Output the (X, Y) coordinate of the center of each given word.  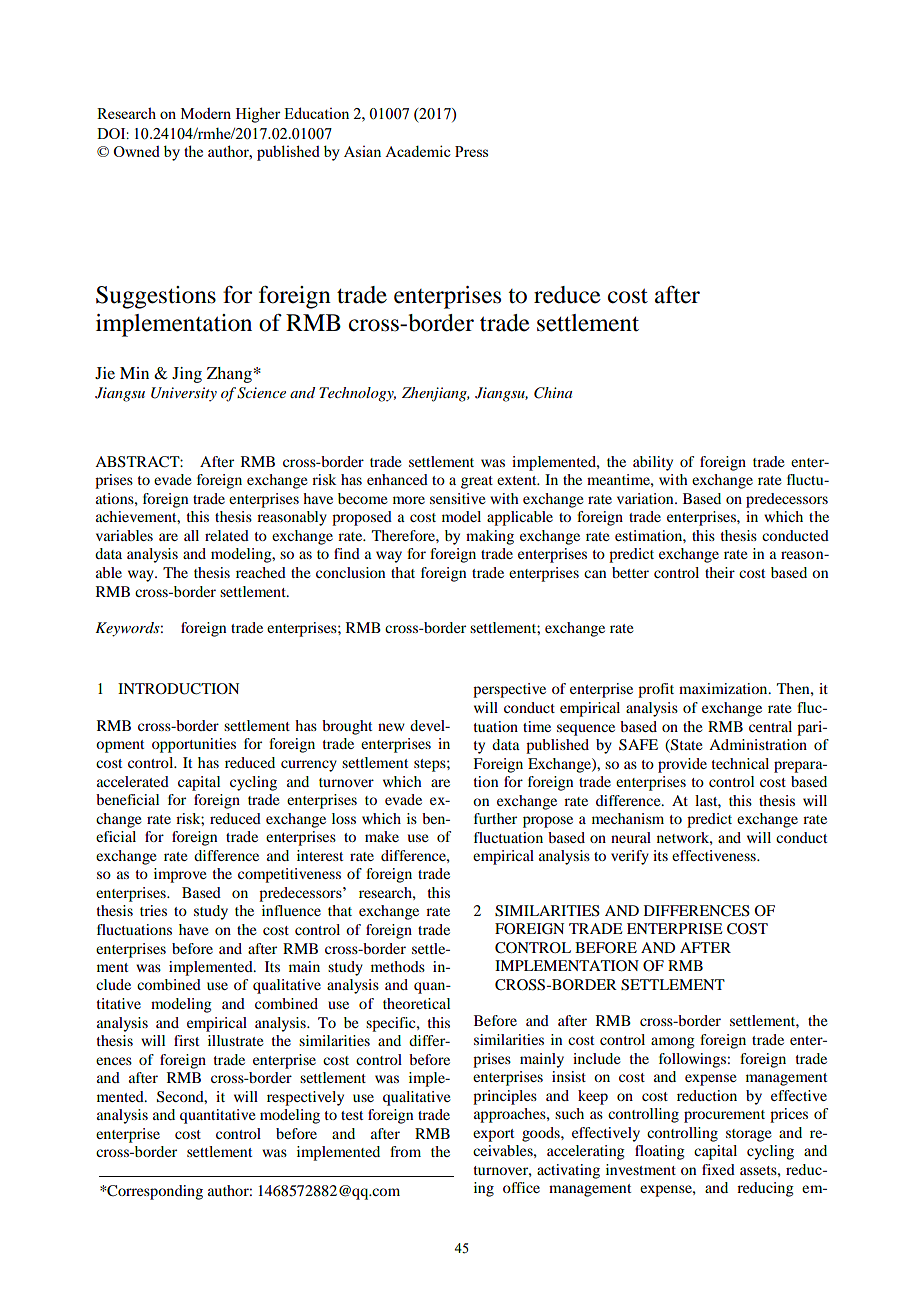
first (186, 1040)
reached (261, 572)
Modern (206, 113)
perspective (509, 690)
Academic (418, 151)
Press (471, 151)
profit (656, 690)
